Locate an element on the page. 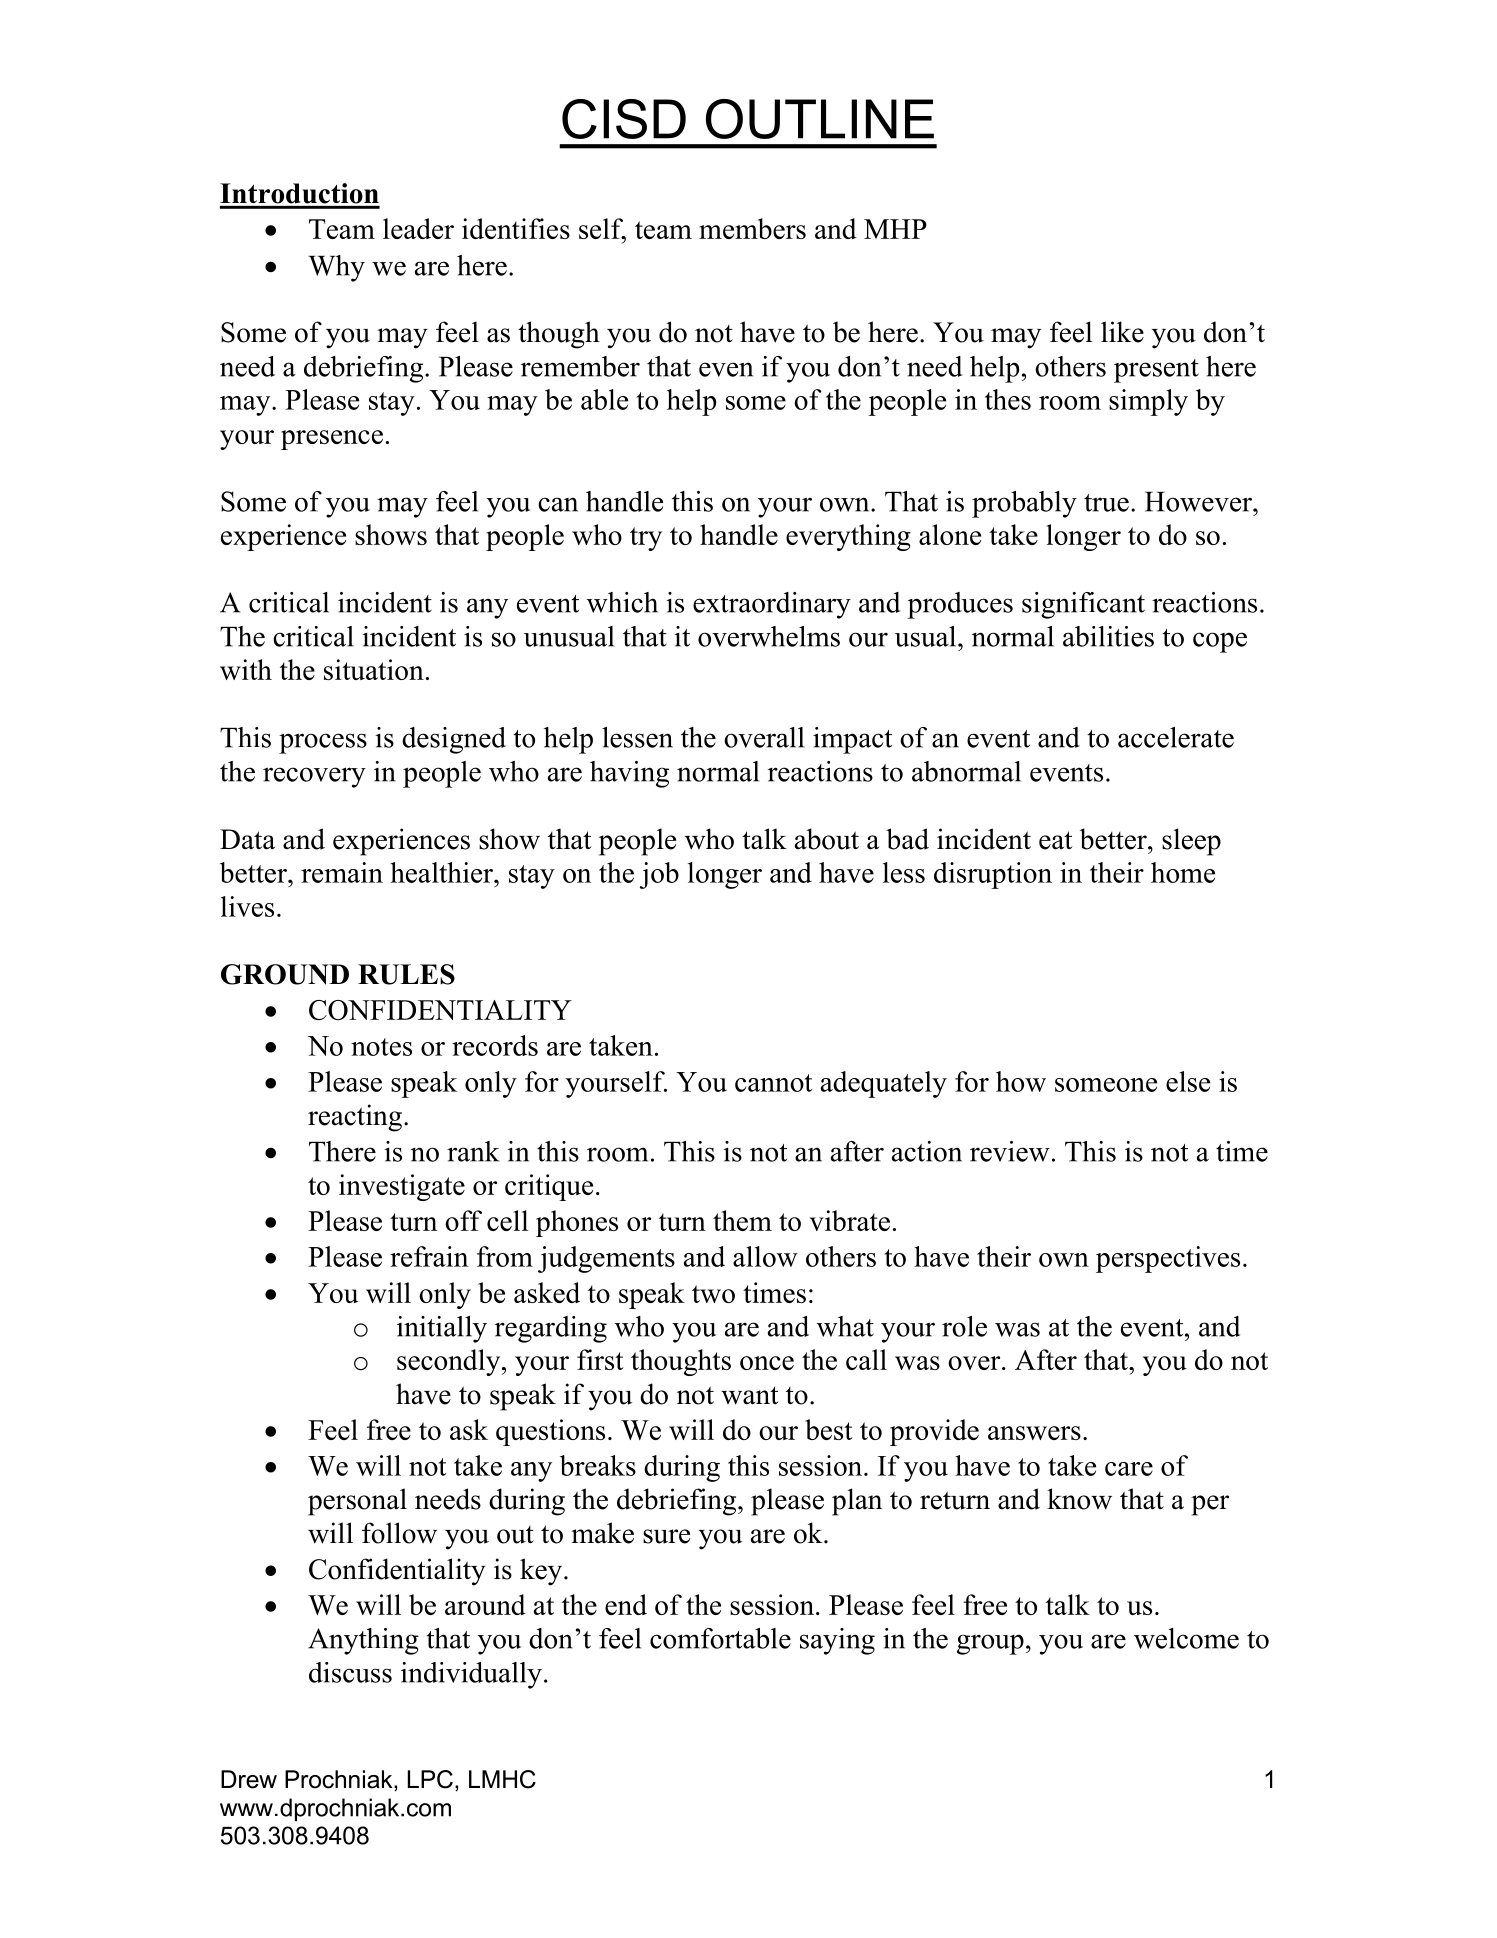 The image size is (1497, 1938). them is located at coordinates (742, 1220).
